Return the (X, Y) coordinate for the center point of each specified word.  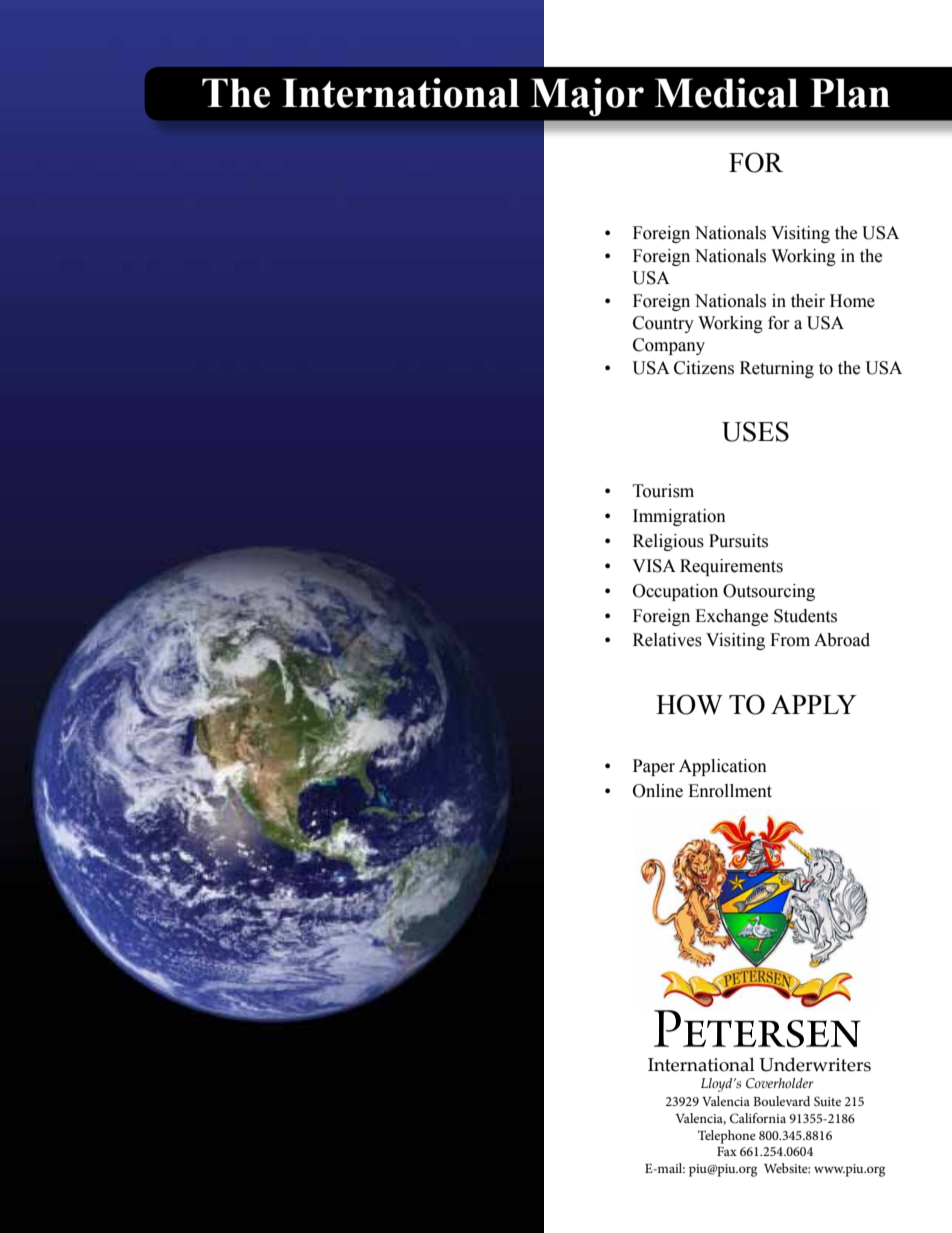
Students (805, 616)
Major (587, 97)
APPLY (814, 704)
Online (658, 791)
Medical (727, 93)
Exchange (731, 617)
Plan (850, 93)
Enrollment (730, 791)
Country (663, 324)
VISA (654, 566)
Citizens (704, 368)
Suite (827, 1101)
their (808, 301)
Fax (727, 1151)
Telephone (727, 1137)
